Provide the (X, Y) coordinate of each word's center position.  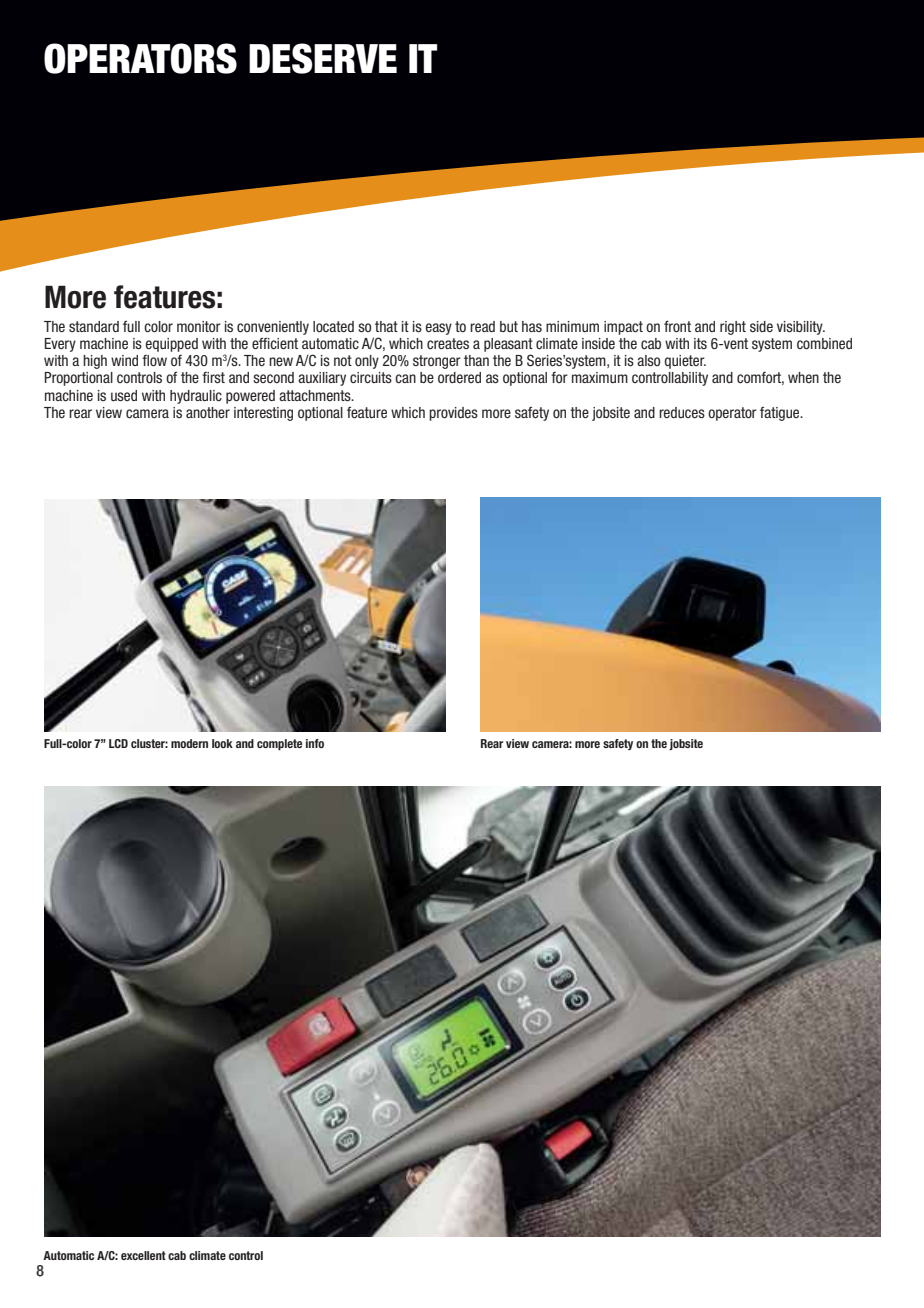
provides (453, 414)
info (315, 743)
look (222, 743)
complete (279, 744)
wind (124, 360)
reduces (682, 412)
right (733, 328)
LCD (118, 743)
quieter (685, 362)
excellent (143, 1255)
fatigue (781, 414)
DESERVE (323, 58)
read (482, 326)
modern (189, 743)
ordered (459, 377)
